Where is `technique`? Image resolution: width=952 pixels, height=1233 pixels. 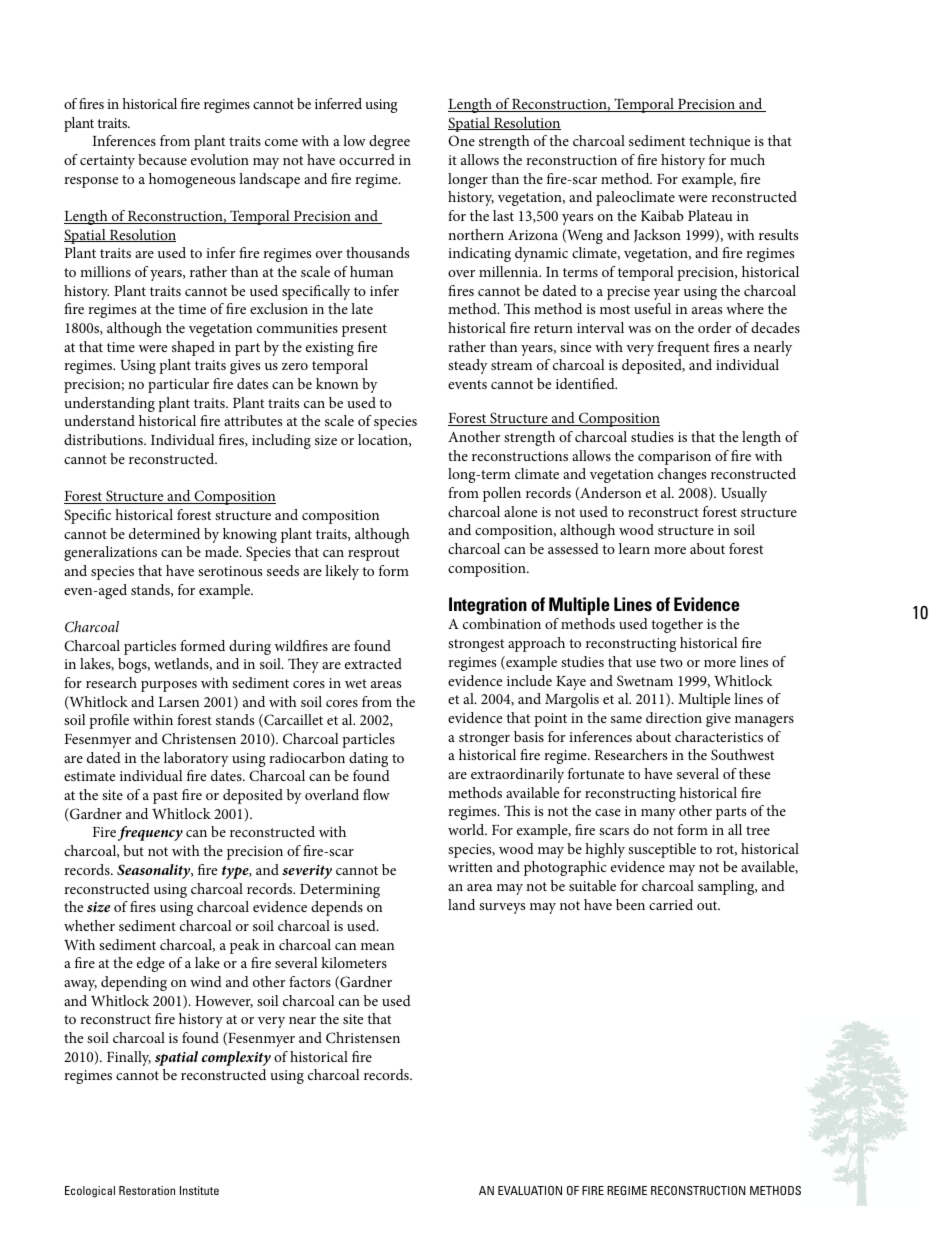 technique is located at coordinates (719, 142).
